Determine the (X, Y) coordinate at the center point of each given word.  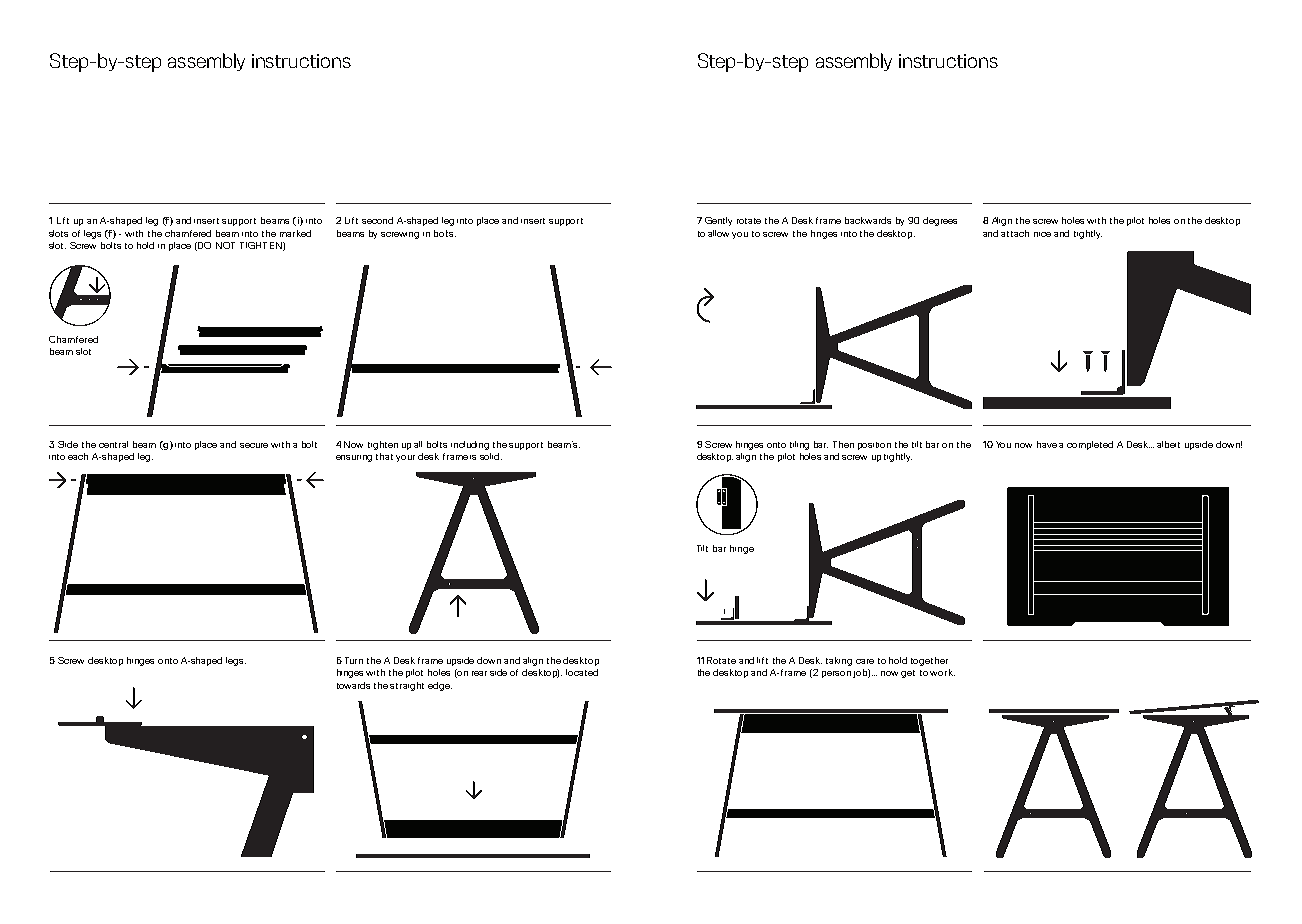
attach (1015, 233)
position (874, 446)
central (113, 444)
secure (254, 445)
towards (353, 685)
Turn (354, 660)
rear (479, 673)
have (1047, 444)
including (470, 445)
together (929, 661)
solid (491, 456)
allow (718, 233)
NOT (225, 245)
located (582, 672)
